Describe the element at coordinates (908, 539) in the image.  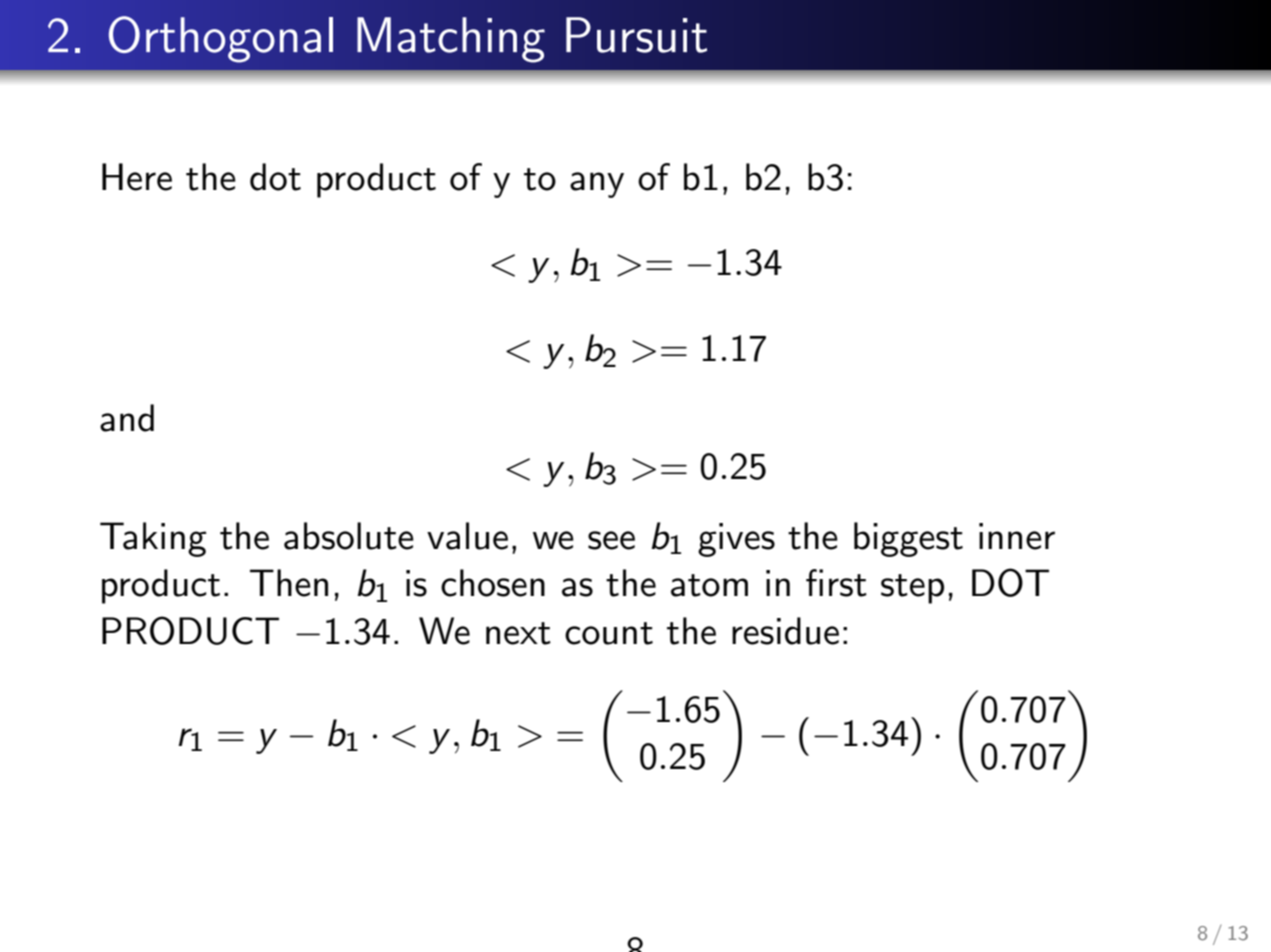
I see `biggest` at that location.
